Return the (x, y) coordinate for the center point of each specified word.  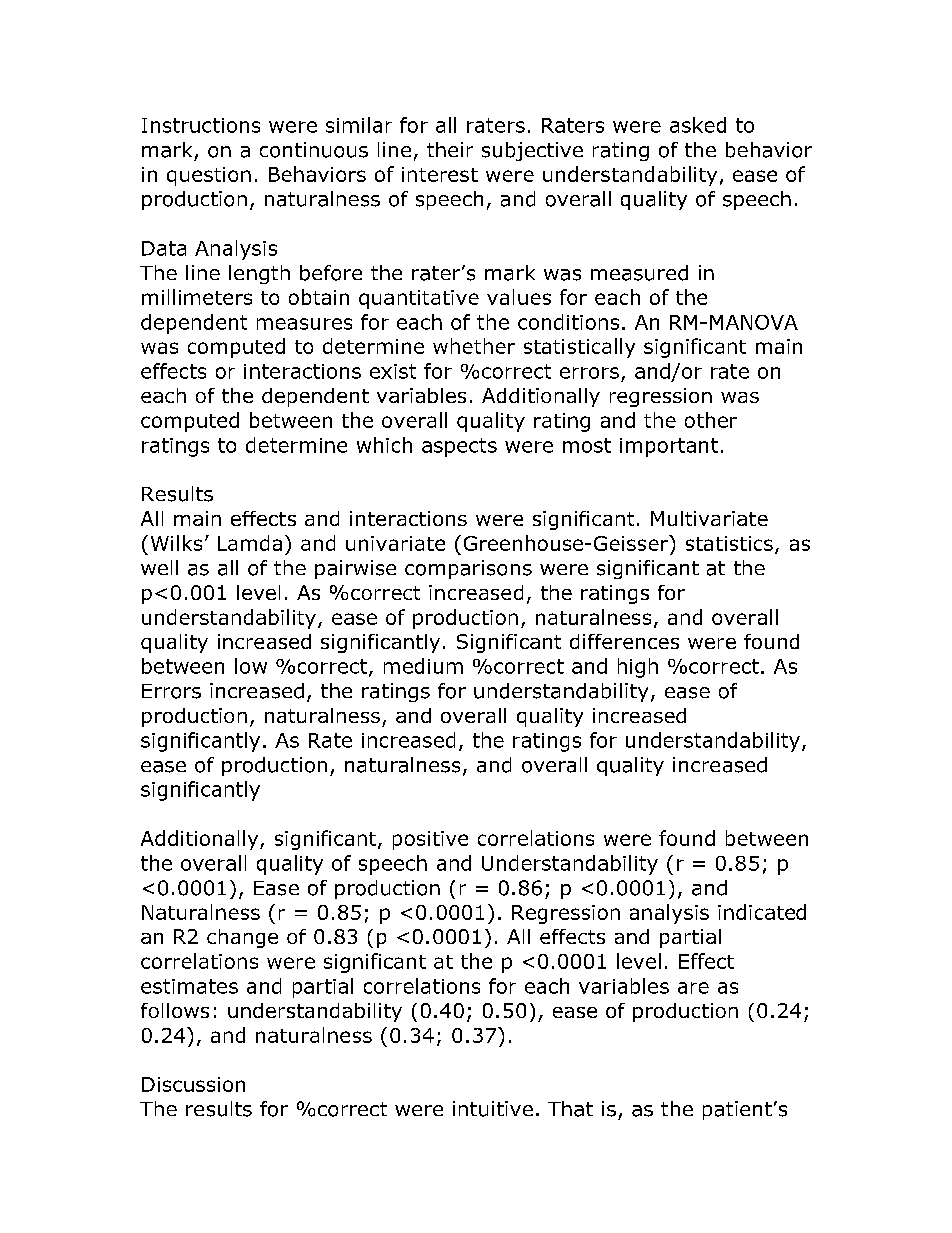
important (669, 447)
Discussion (193, 1084)
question (209, 176)
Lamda (250, 543)
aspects (459, 447)
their (450, 149)
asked (698, 125)
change (242, 938)
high (638, 668)
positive (430, 840)
